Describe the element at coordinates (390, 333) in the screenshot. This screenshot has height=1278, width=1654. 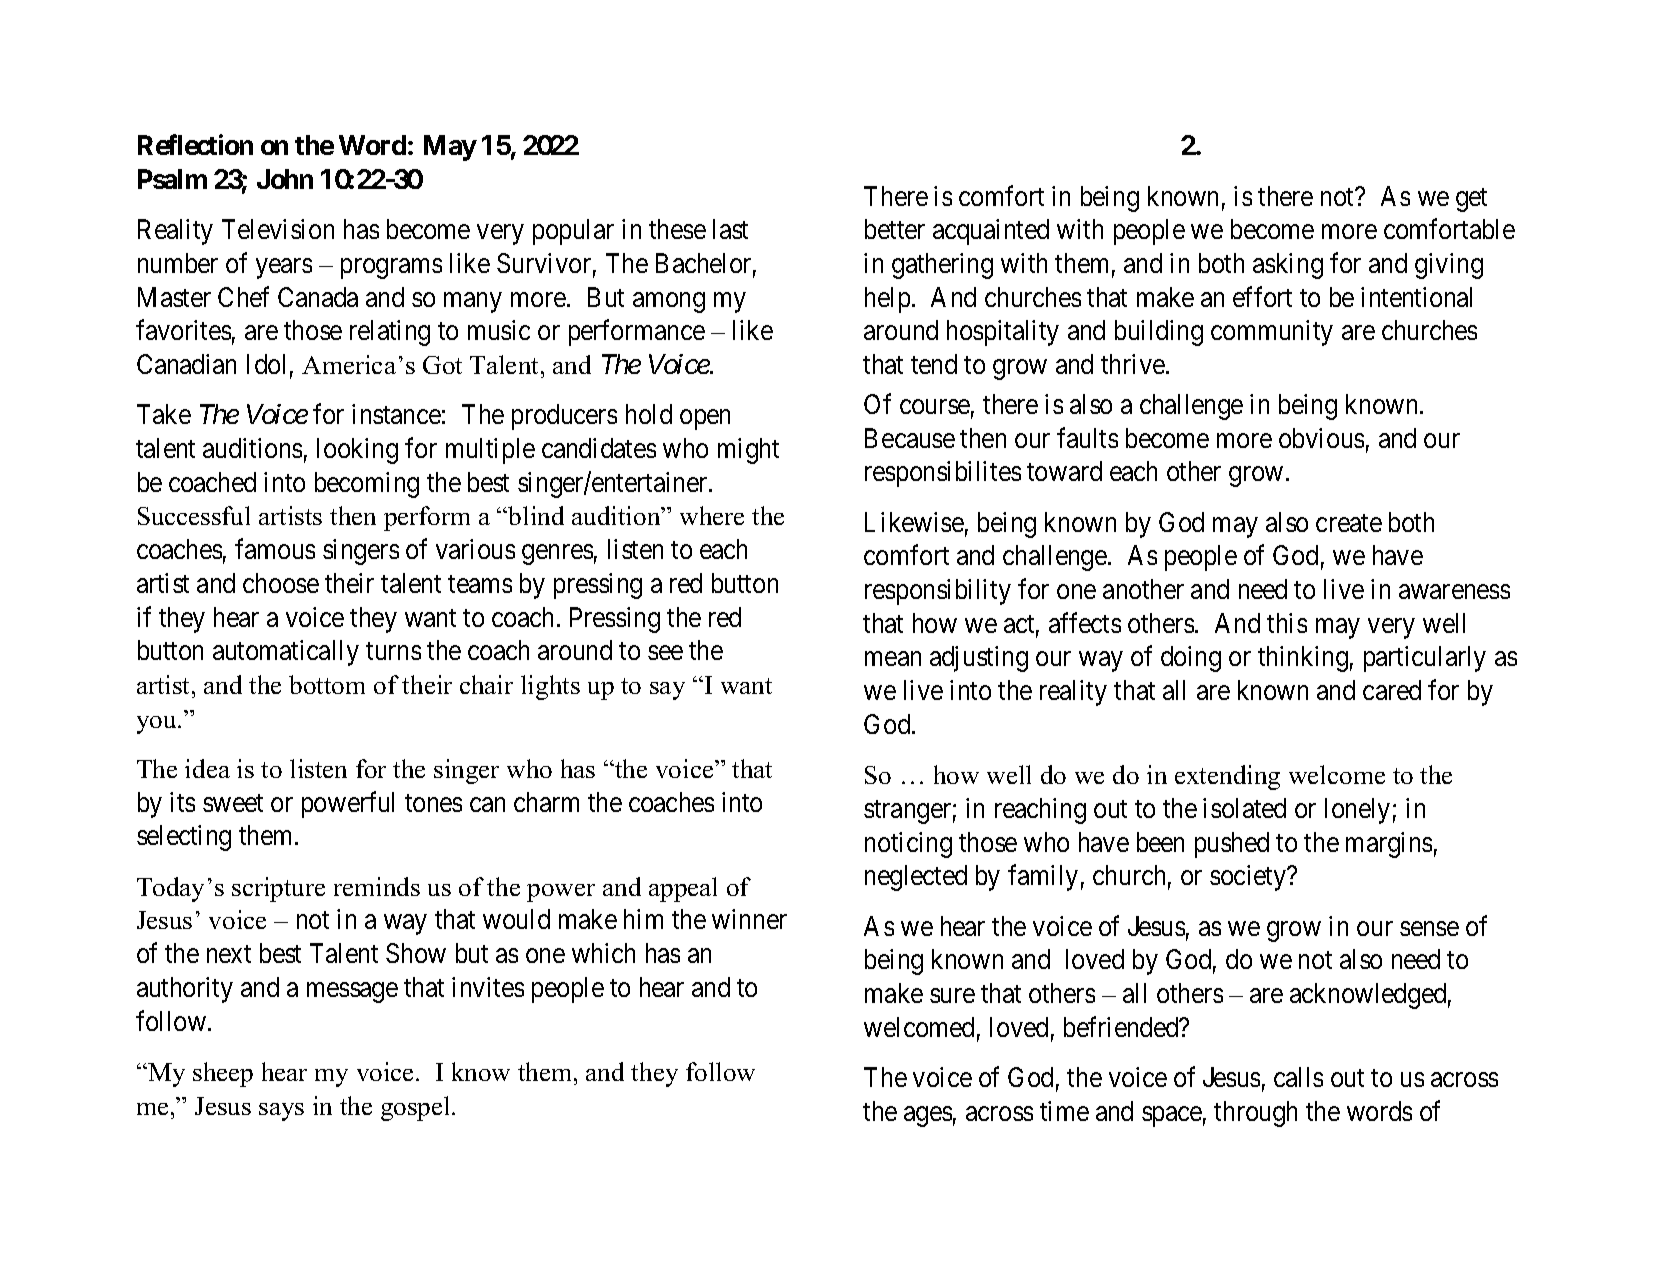
I see `relating` at that location.
